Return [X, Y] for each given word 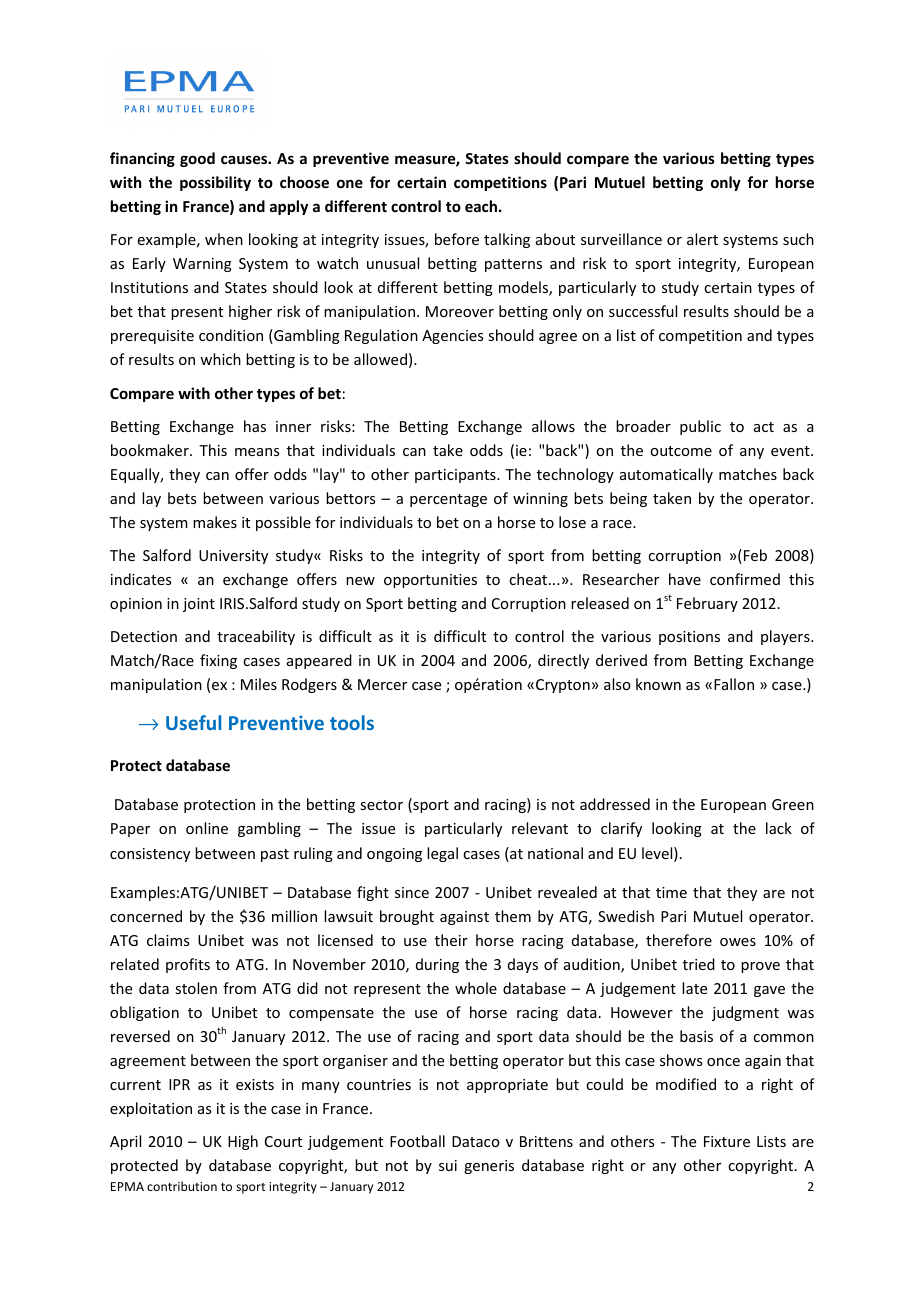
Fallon [734, 684]
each [481, 206]
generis [489, 1167]
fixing [218, 661]
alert [702, 239]
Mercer [382, 684]
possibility [215, 183]
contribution [182, 1186]
